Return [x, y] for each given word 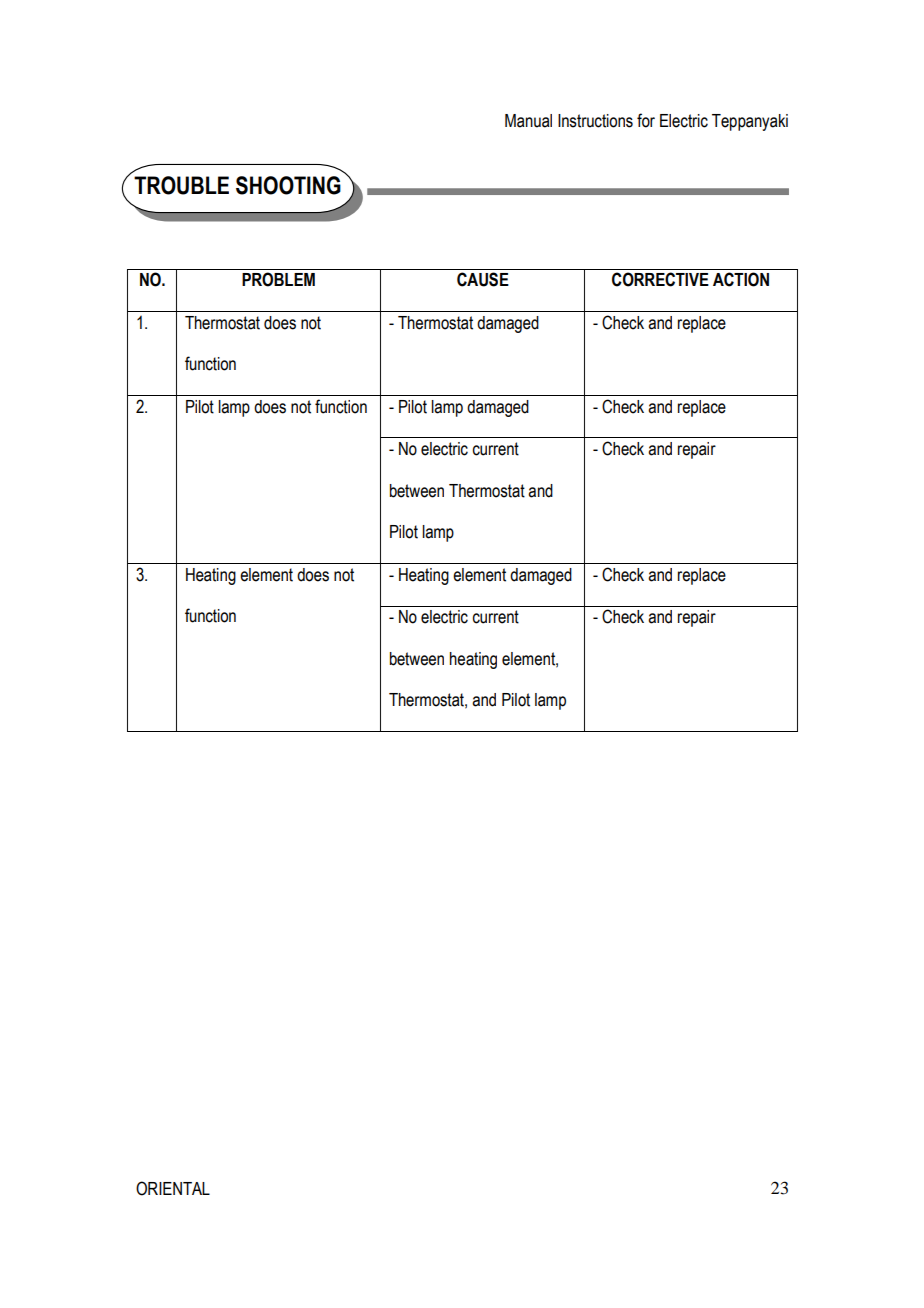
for [646, 120]
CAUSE [483, 279]
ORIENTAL [173, 1188]
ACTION [741, 279]
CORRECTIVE [660, 279]
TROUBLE [181, 185]
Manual [528, 121]
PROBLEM [278, 279]
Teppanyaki [750, 122]
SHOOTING [288, 185]
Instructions [595, 121]
